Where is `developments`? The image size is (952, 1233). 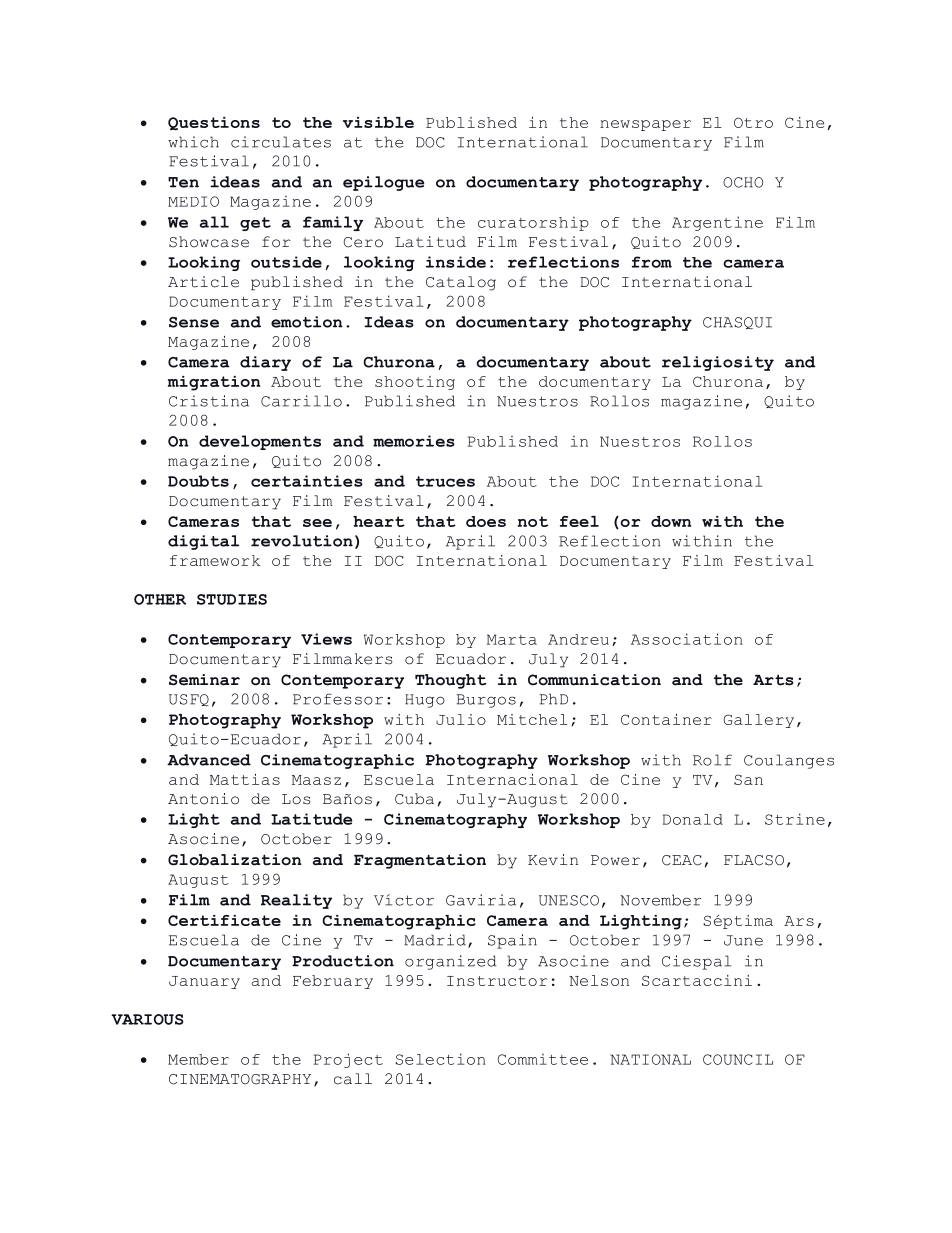 developments is located at coordinates (260, 442).
